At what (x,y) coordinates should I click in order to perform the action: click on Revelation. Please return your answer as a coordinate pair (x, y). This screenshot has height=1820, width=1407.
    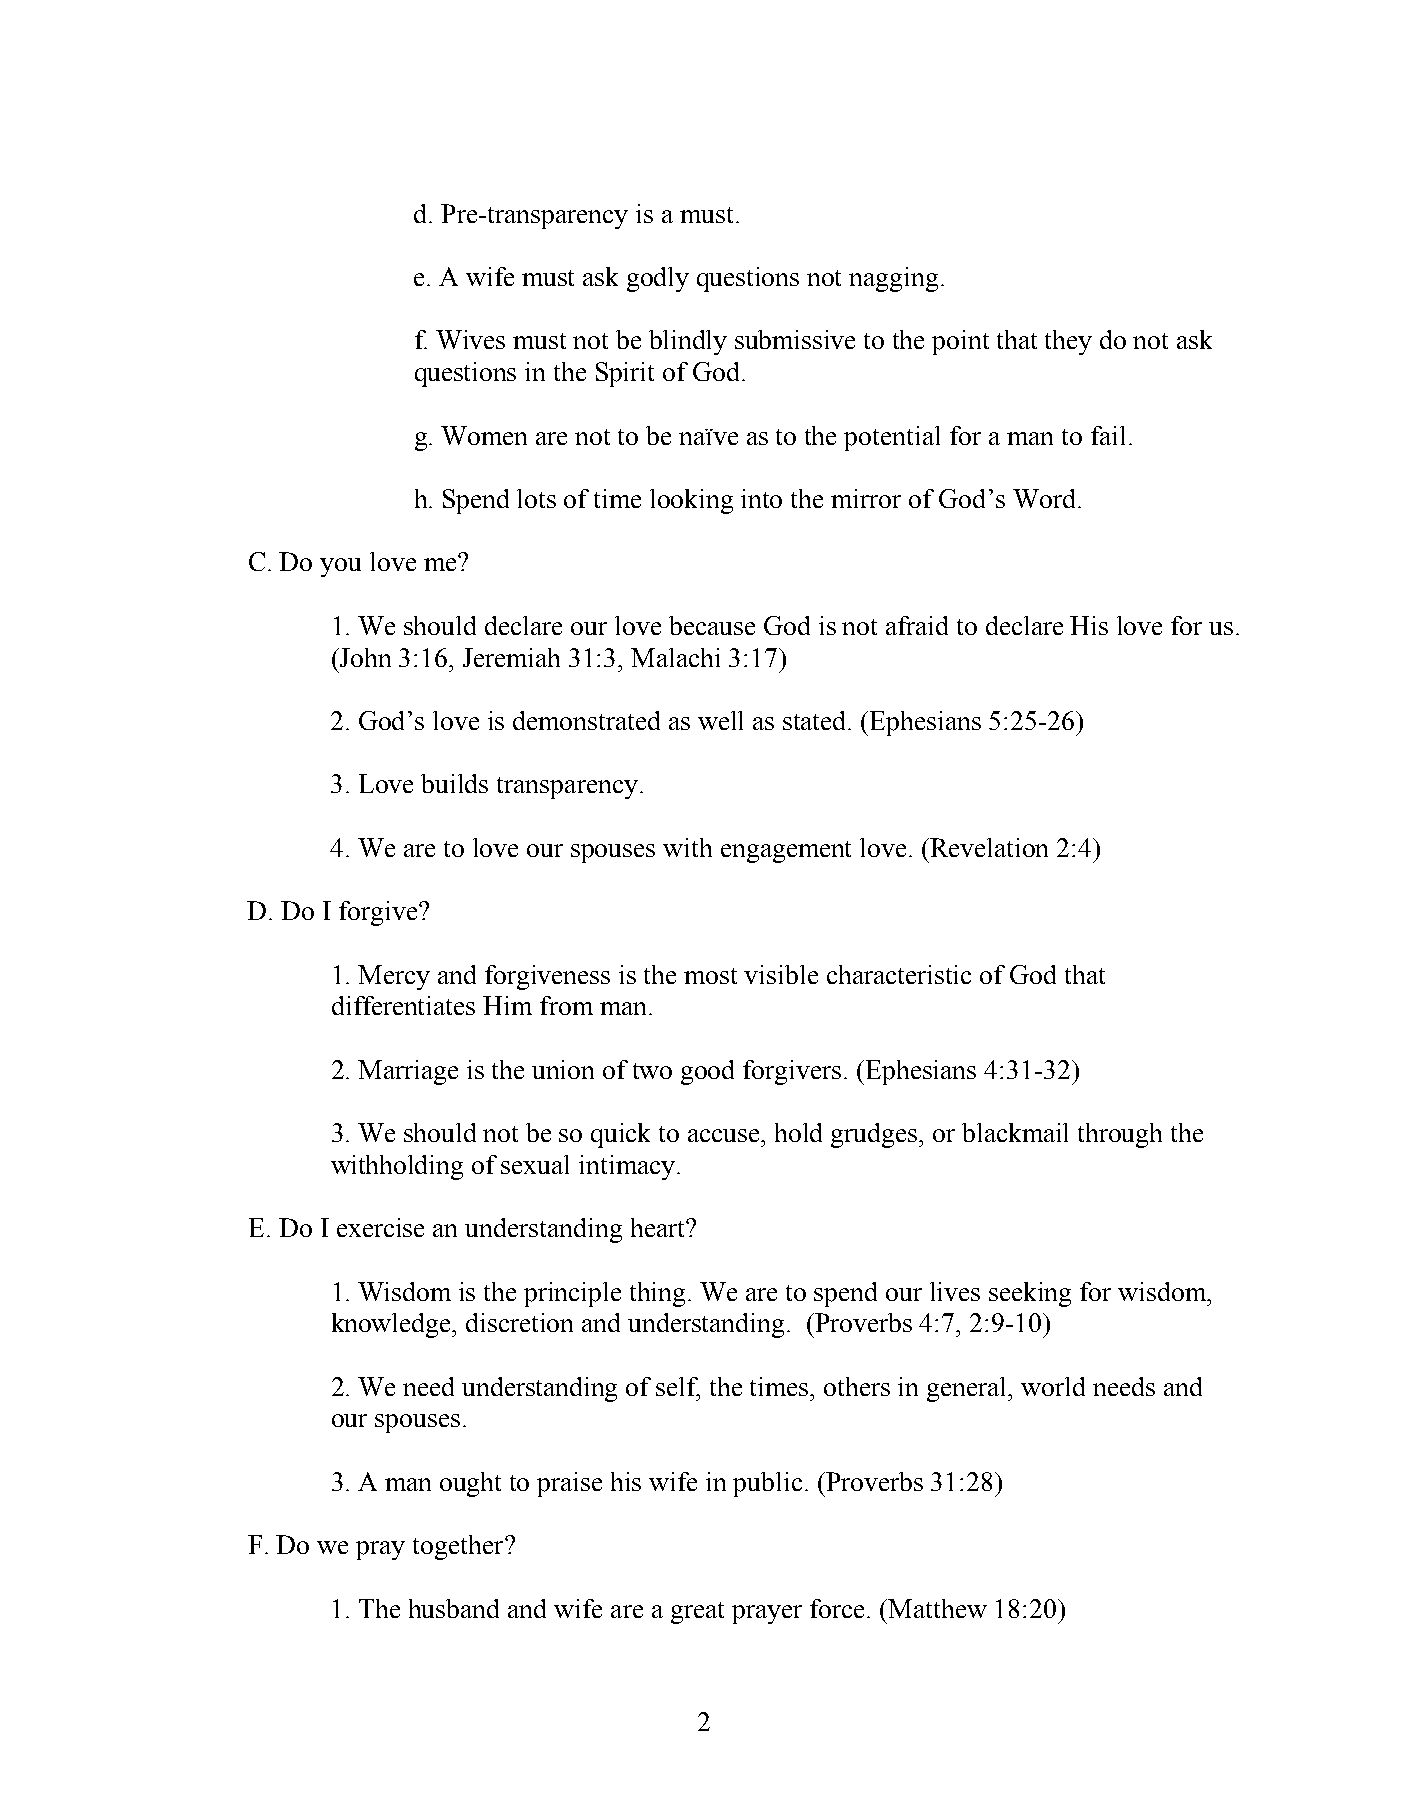
    Looking at the image, I should click on (989, 847).
